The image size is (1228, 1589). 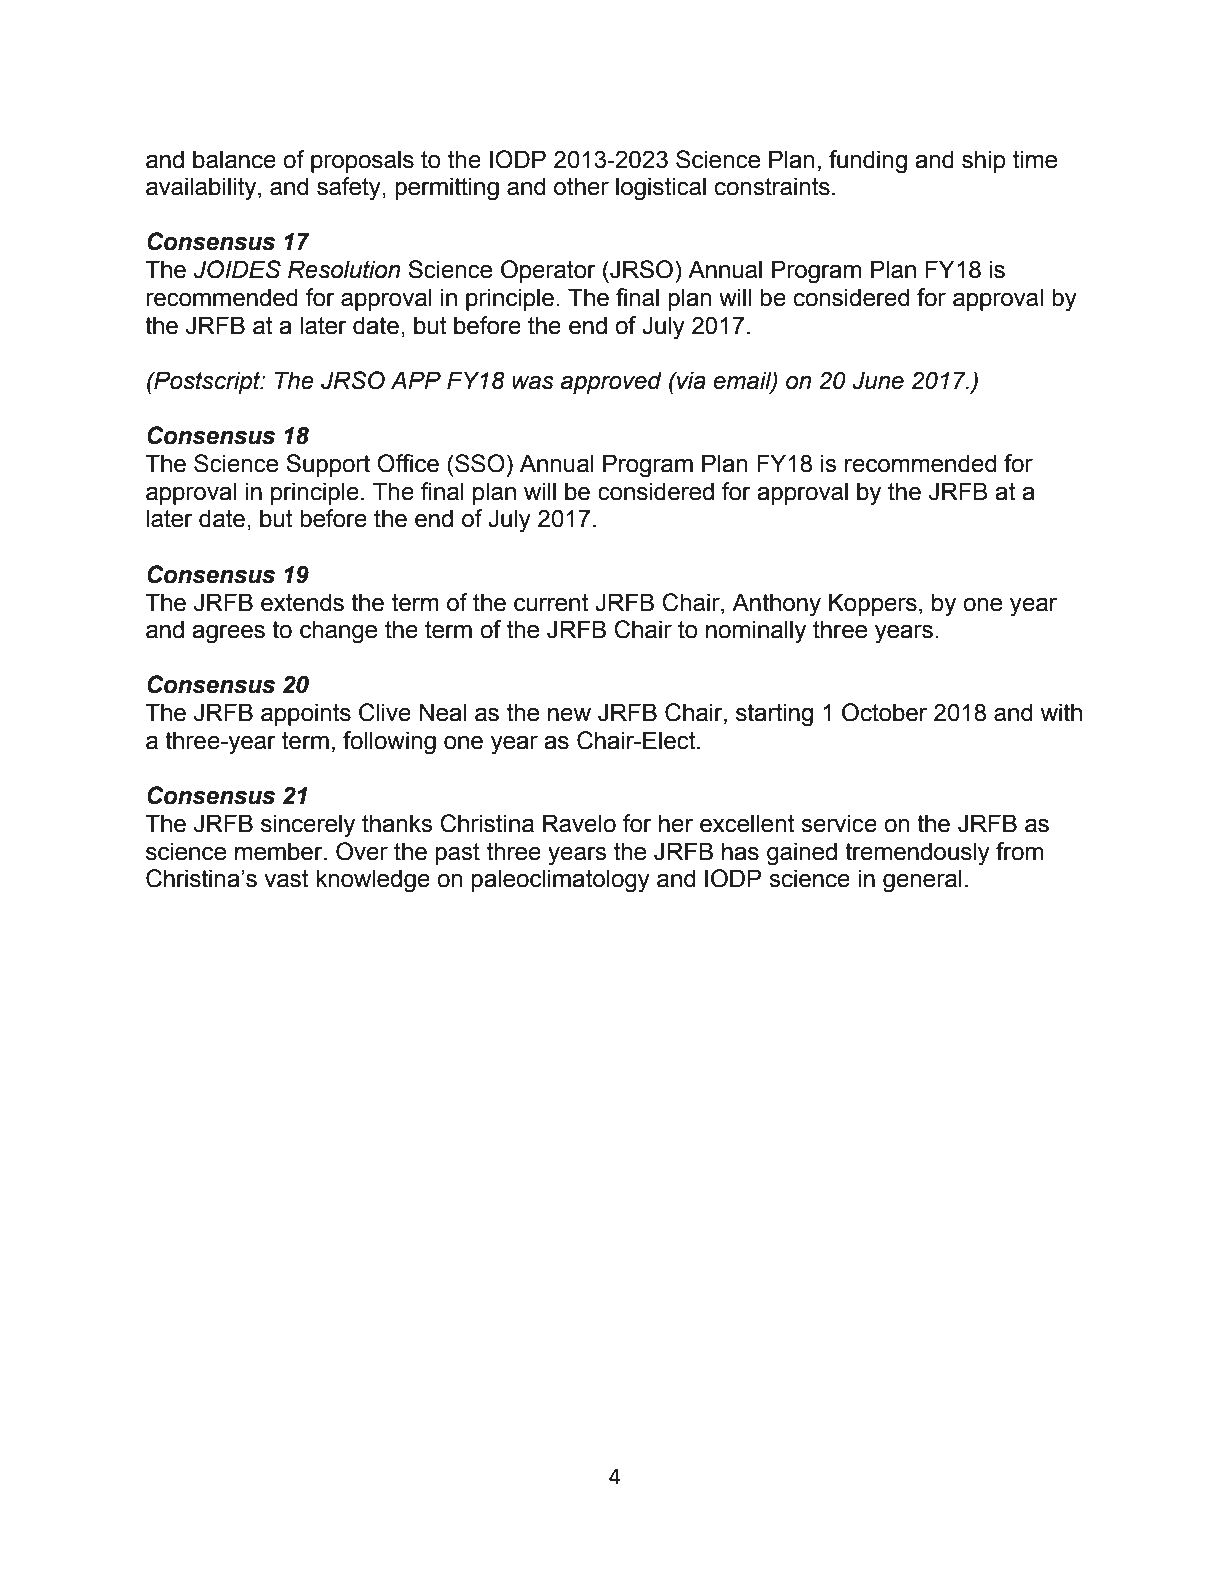 I want to click on change, so click(x=338, y=632).
